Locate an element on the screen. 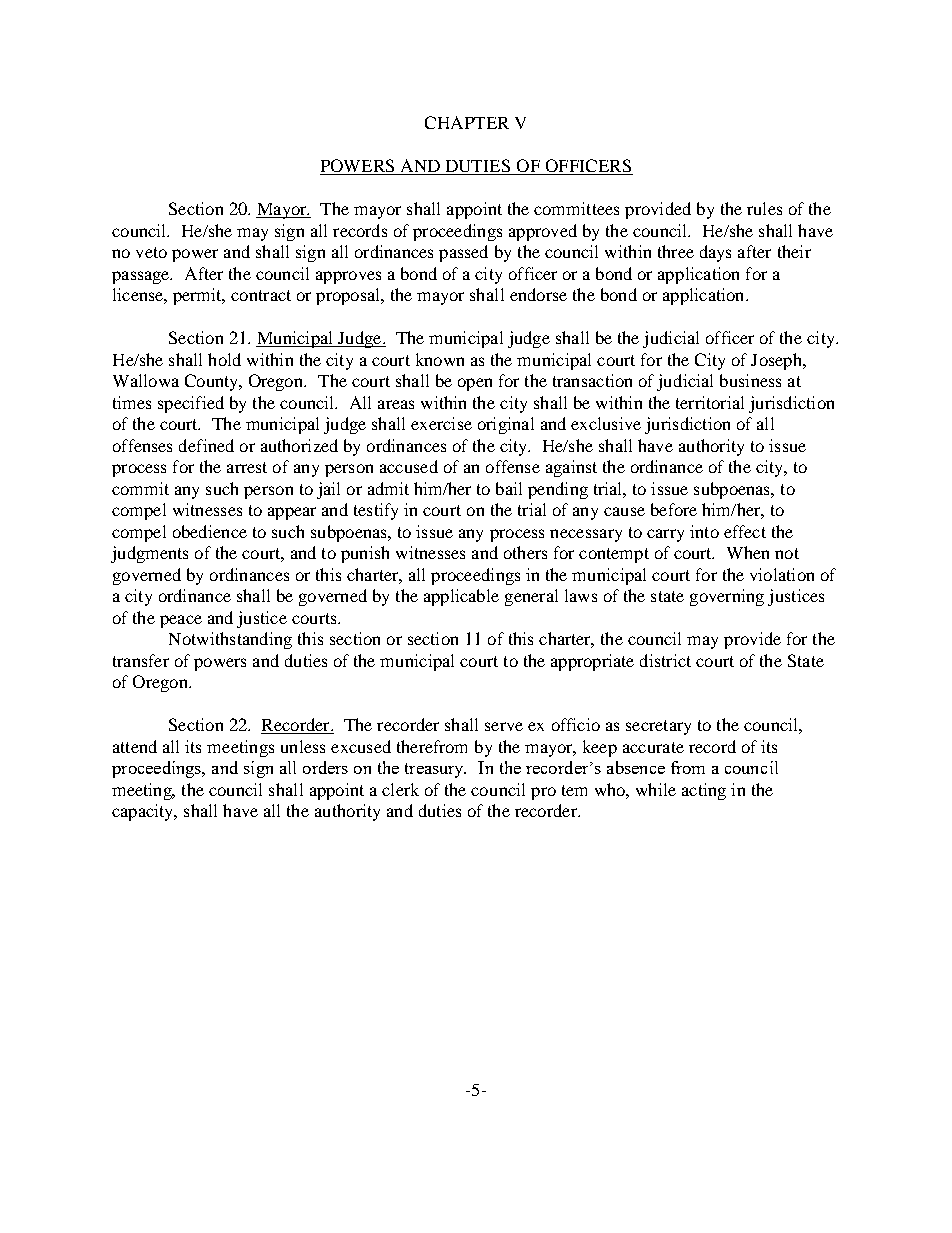 This screenshot has width=952, height=1233. accused is located at coordinates (409, 466).
